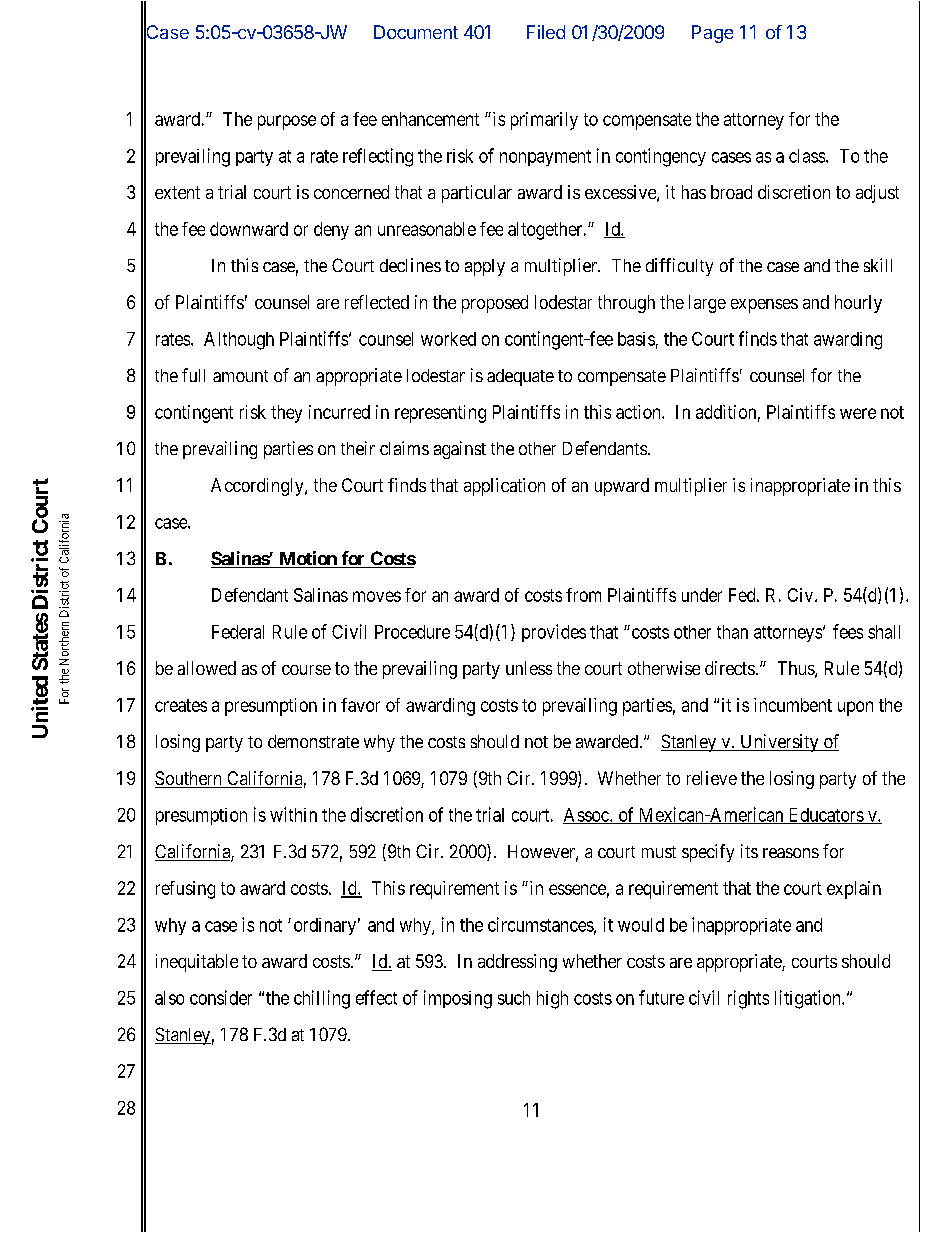  I want to click on purpose, so click(287, 122).
